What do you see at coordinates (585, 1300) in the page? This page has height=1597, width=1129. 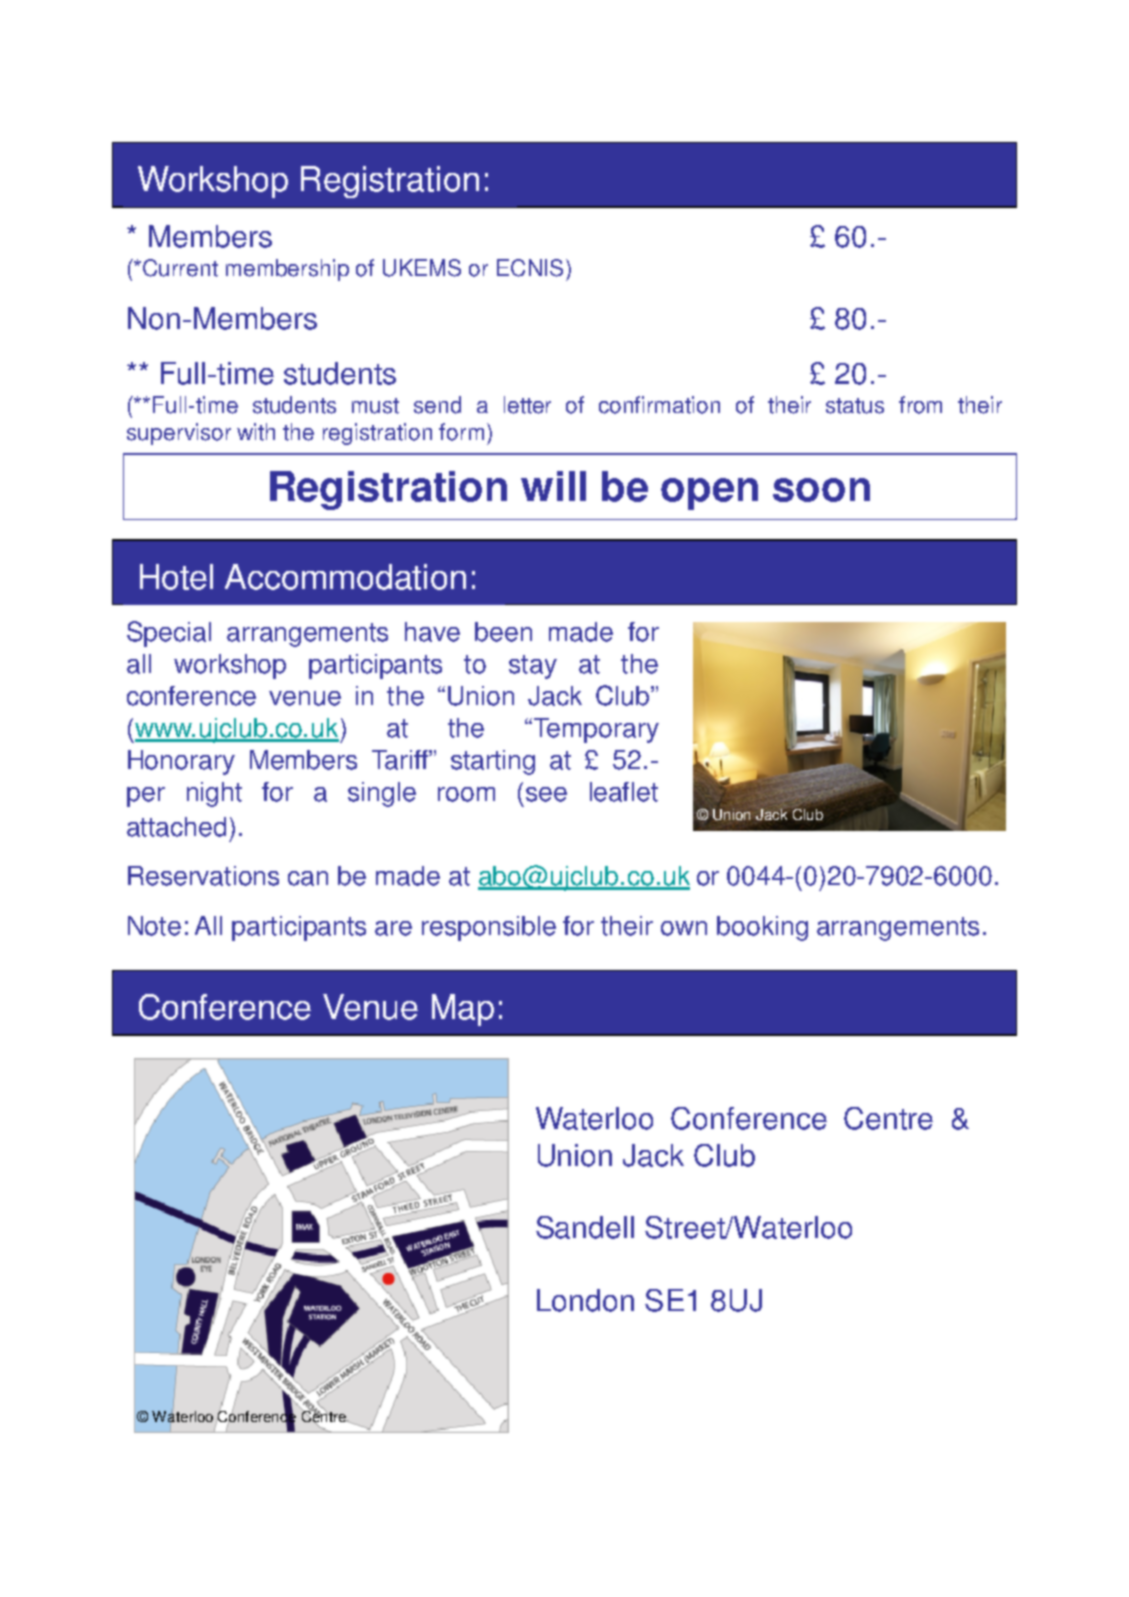 I see `London` at bounding box center [585, 1300].
